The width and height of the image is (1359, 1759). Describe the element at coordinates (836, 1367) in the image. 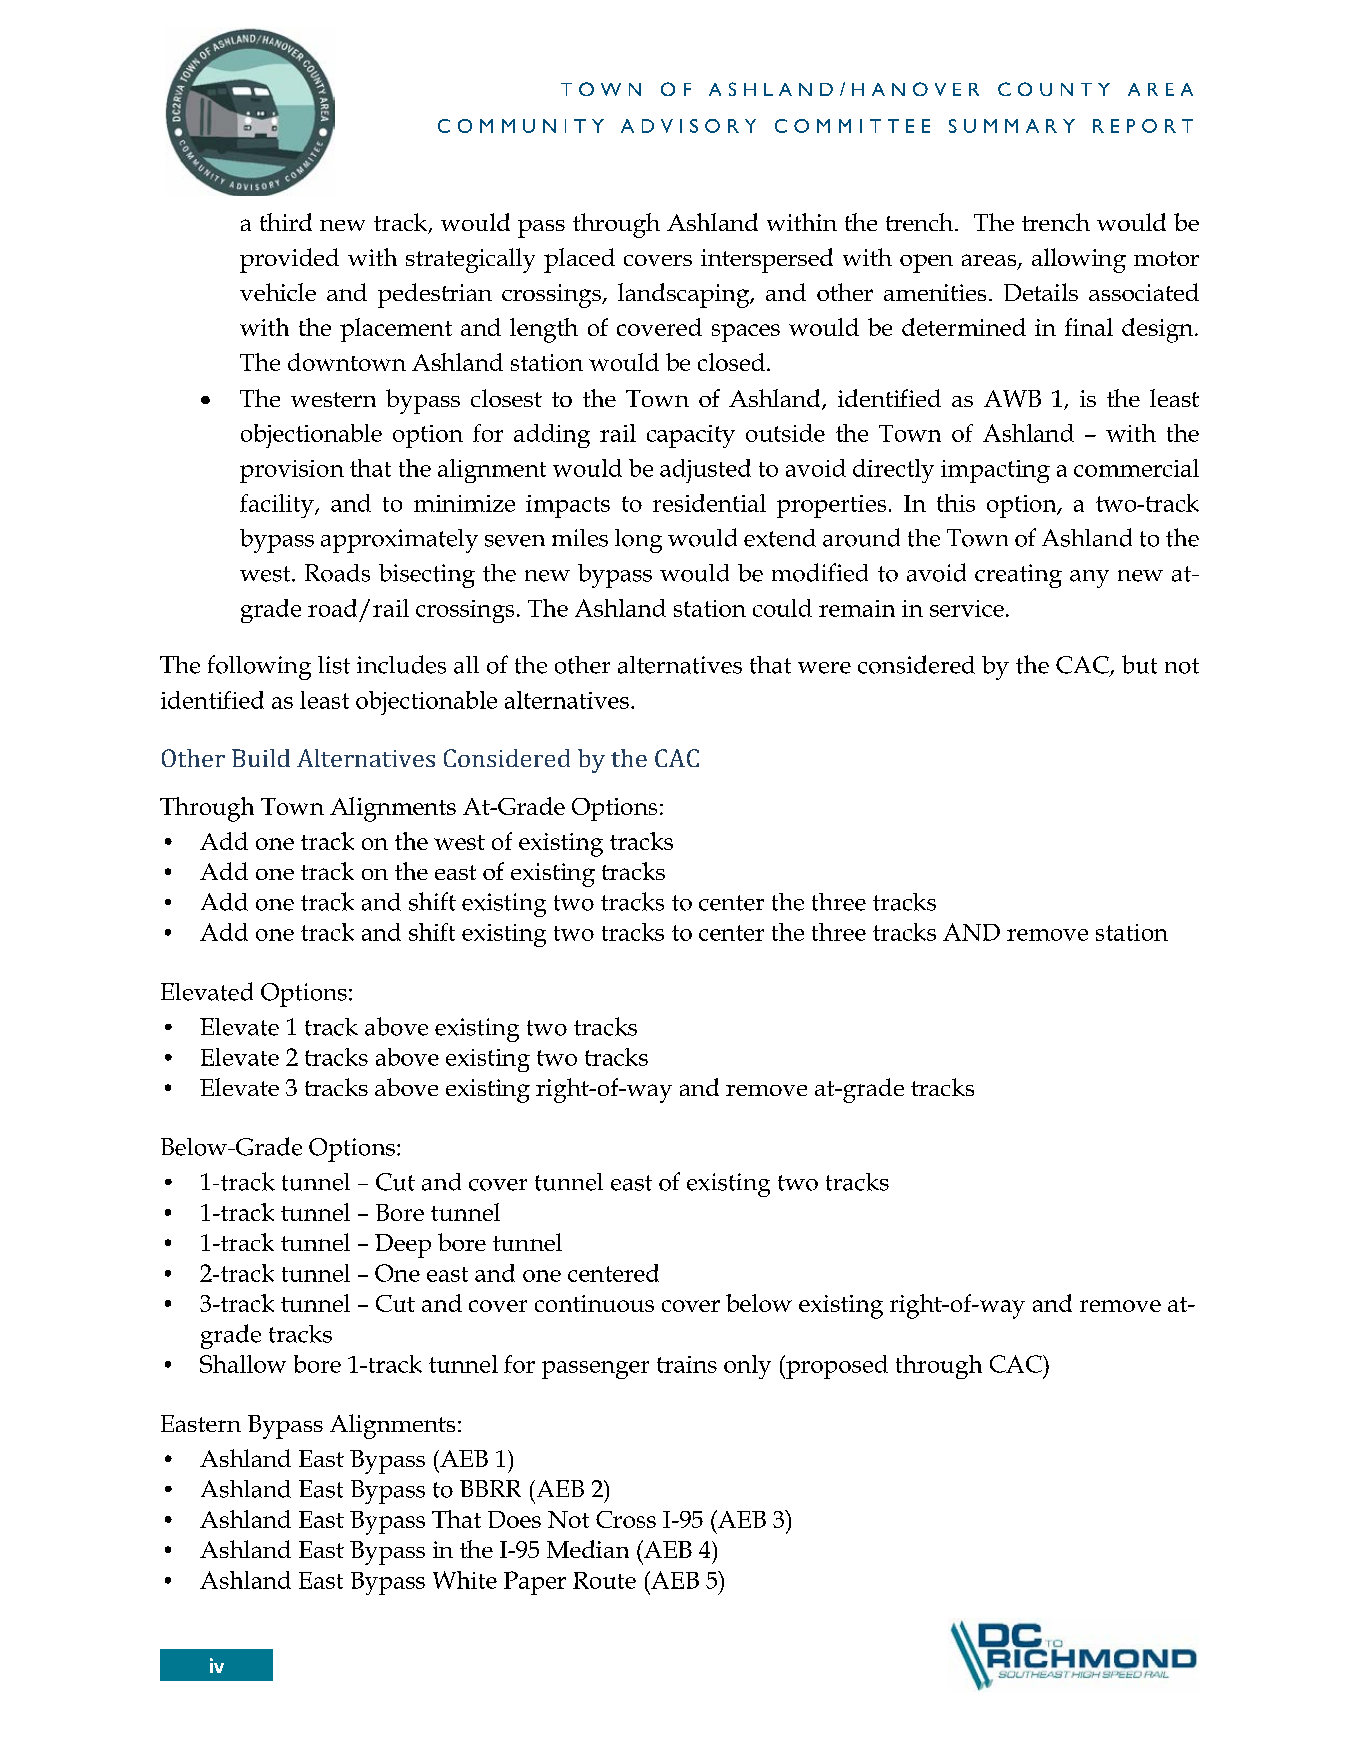

I see `proposed` at that location.
